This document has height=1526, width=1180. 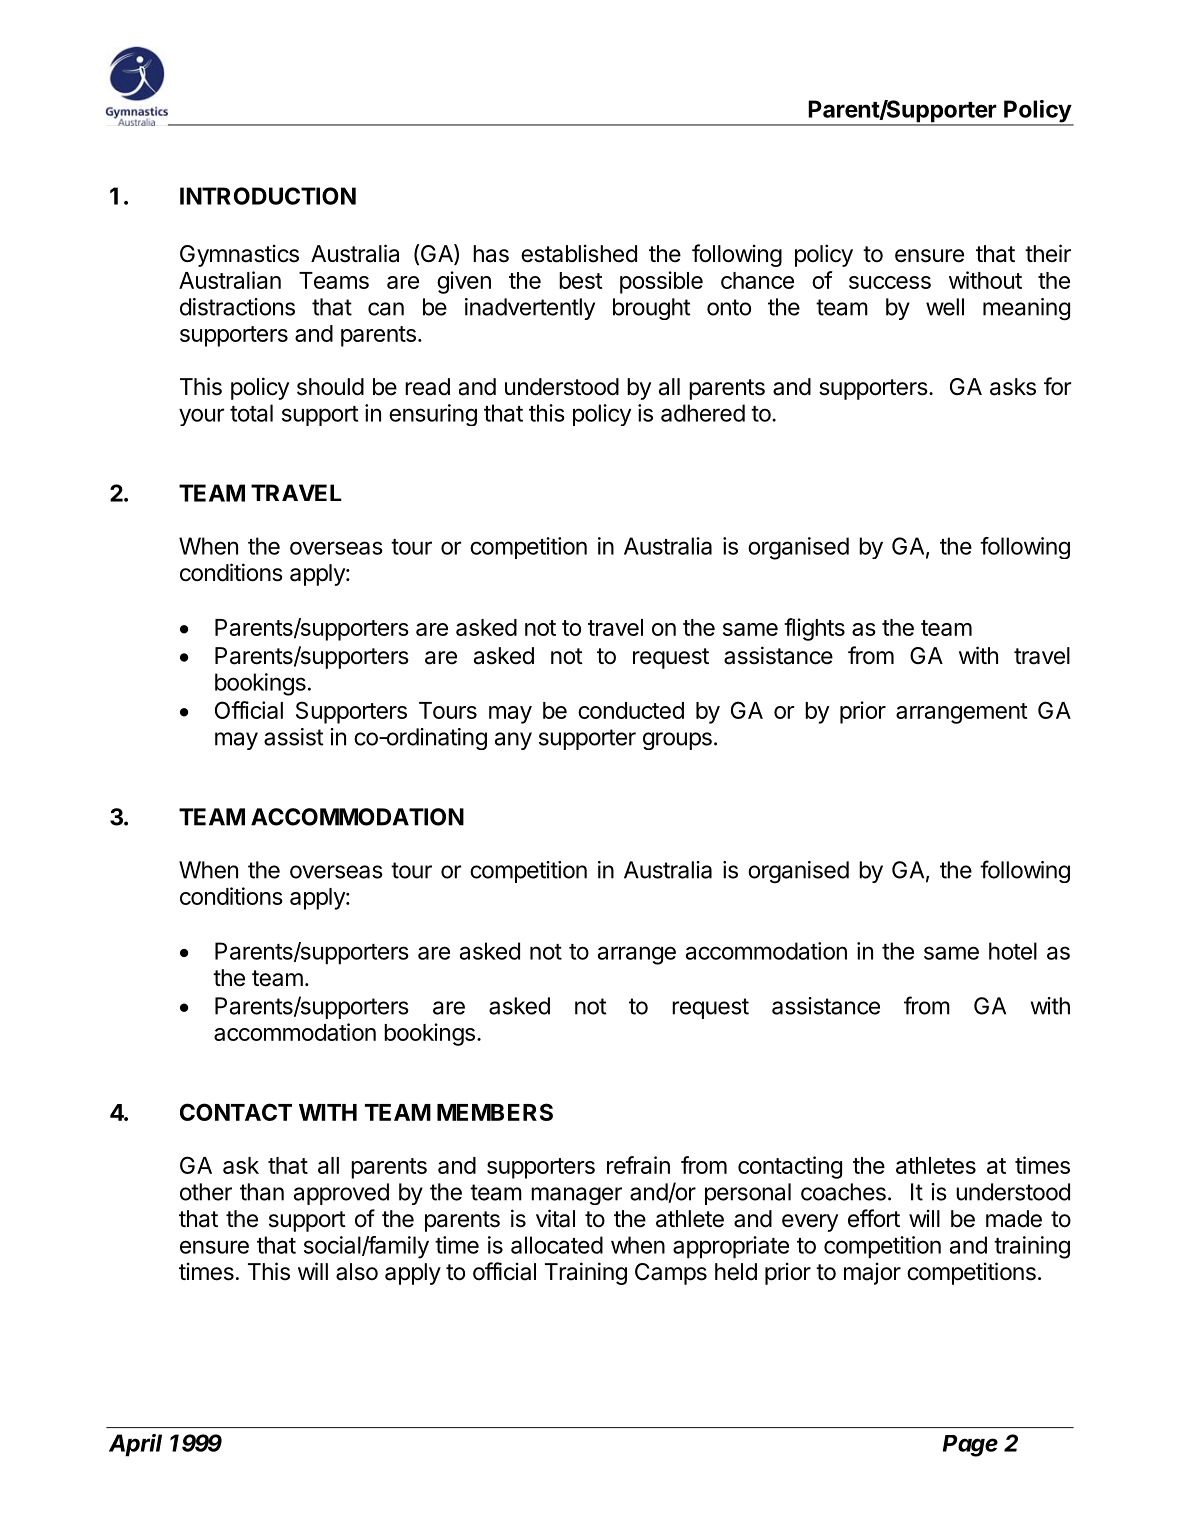 What do you see at coordinates (239, 255) in the document?
I see `Gymnastics` at bounding box center [239, 255].
